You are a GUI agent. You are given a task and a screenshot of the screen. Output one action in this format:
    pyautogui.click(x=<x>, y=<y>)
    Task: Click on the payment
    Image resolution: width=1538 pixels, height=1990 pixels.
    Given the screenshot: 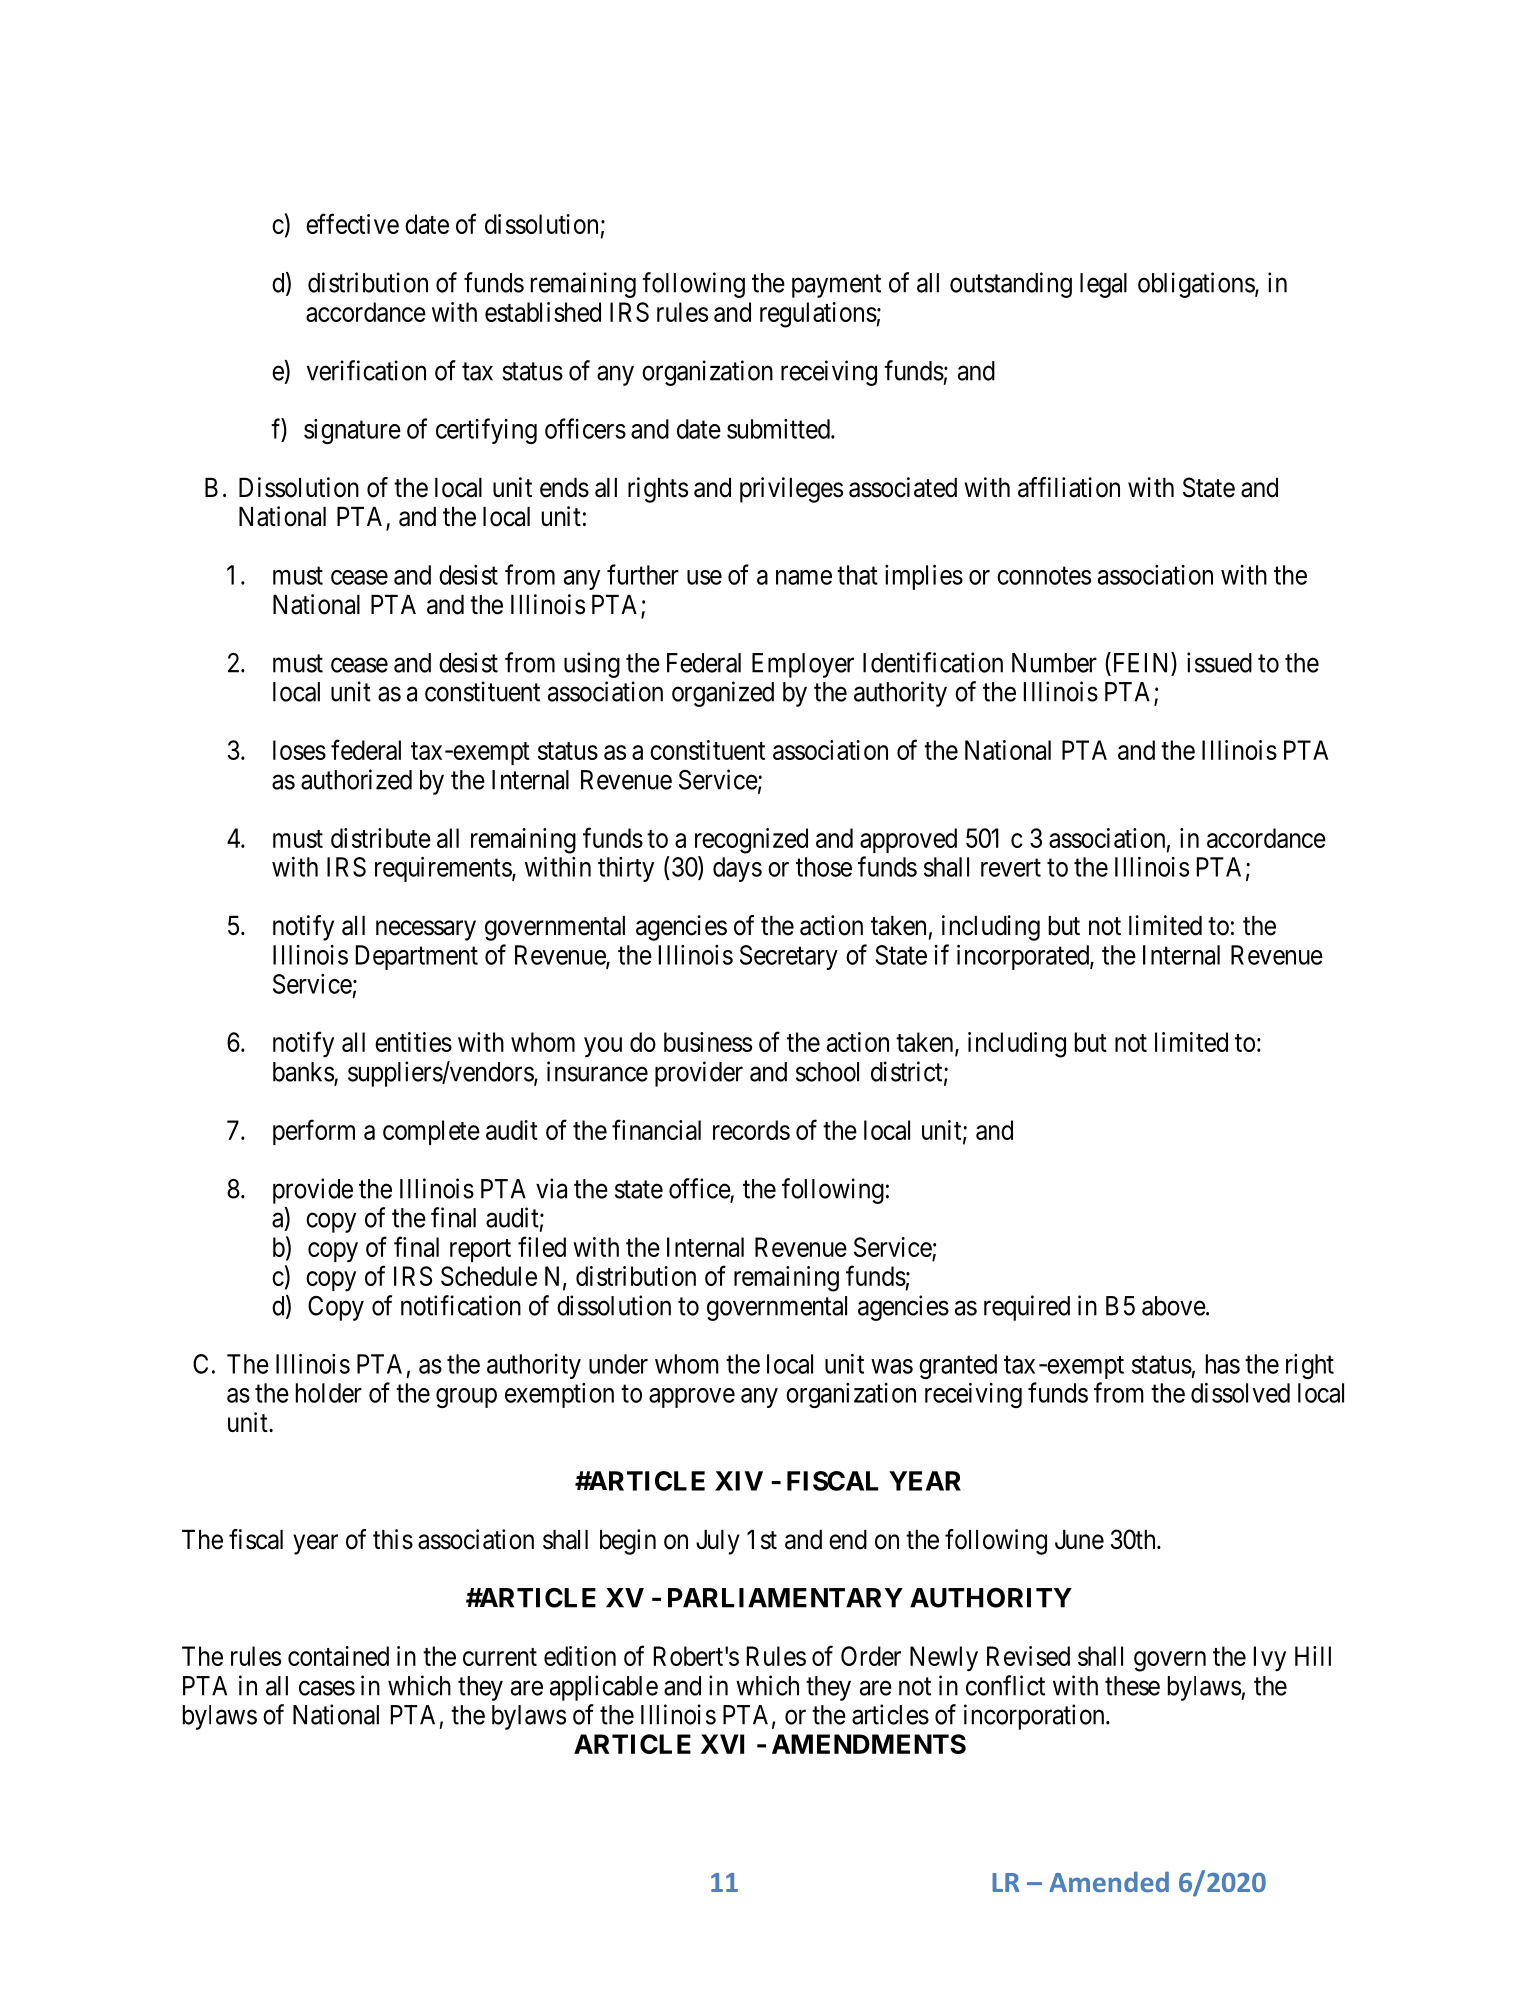 What is the action you would take?
    pyautogui.click(x=836, y=286)
